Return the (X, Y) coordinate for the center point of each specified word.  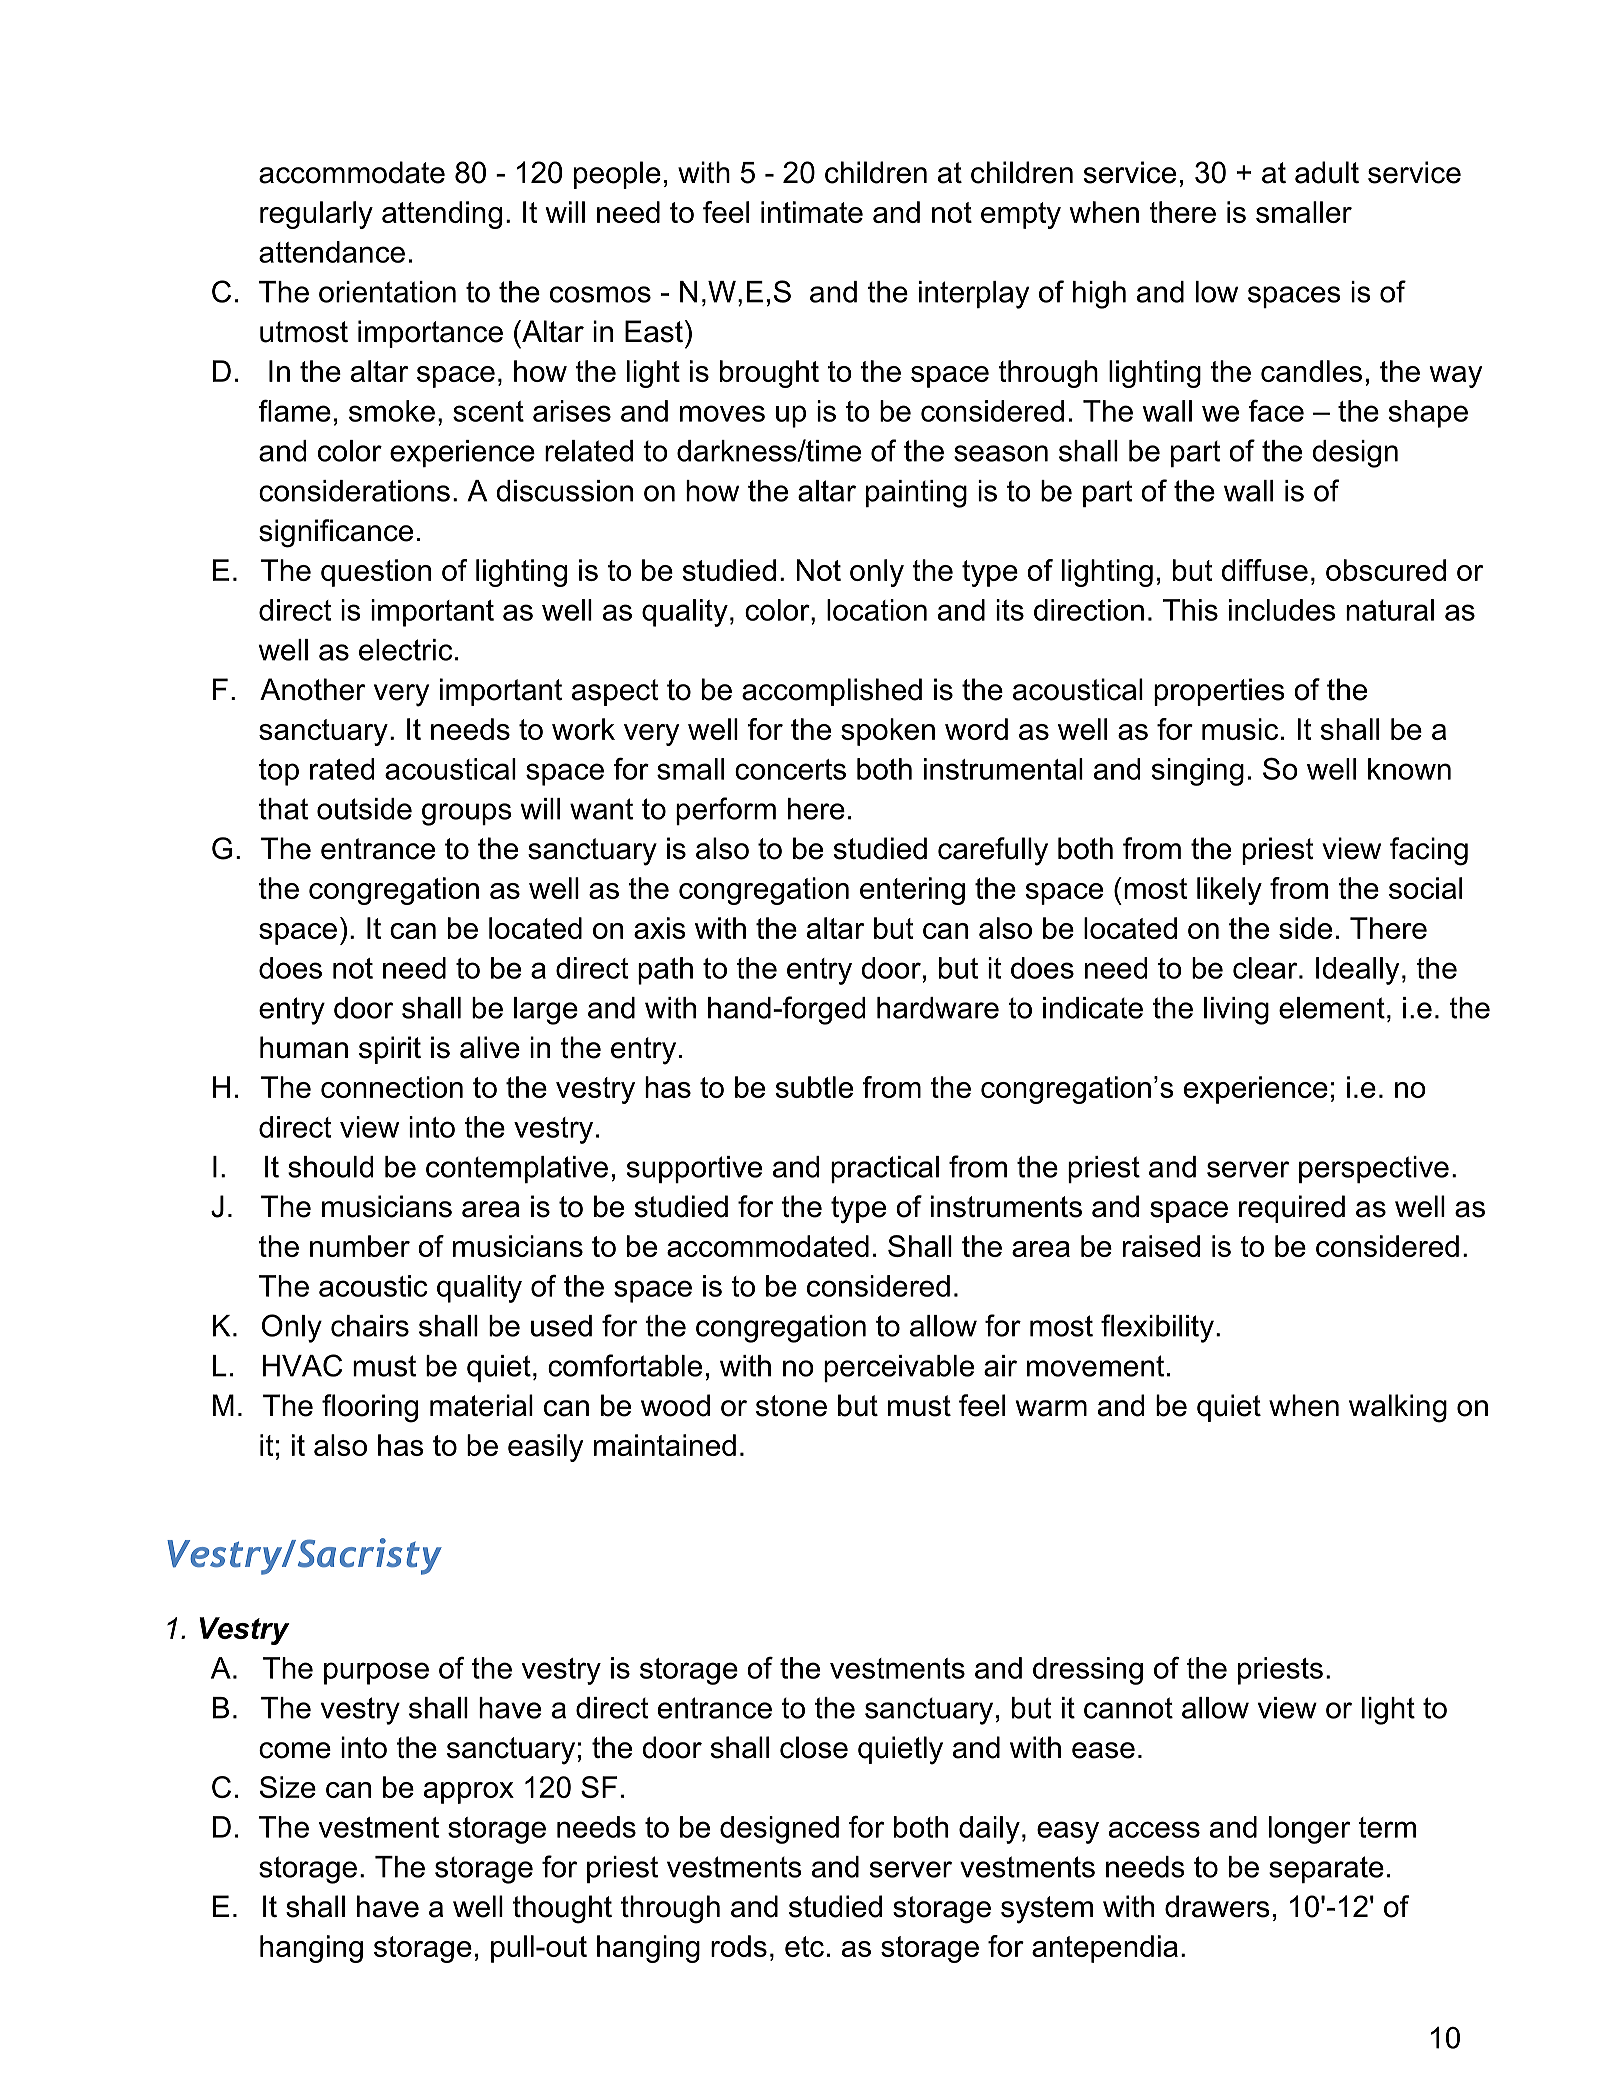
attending (442, 215)
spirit (390, 1050)
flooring (370, 1408)
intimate (812, 212)
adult (1327, 172)
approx (469, 1793)
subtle (814, 1087)
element (1332, 1008)
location (877, 610)
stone (791, 1406)
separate (1326, 1869)
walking (1398, 1408)
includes (1282, 610)
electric (406, 650)
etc (804, 1946)
